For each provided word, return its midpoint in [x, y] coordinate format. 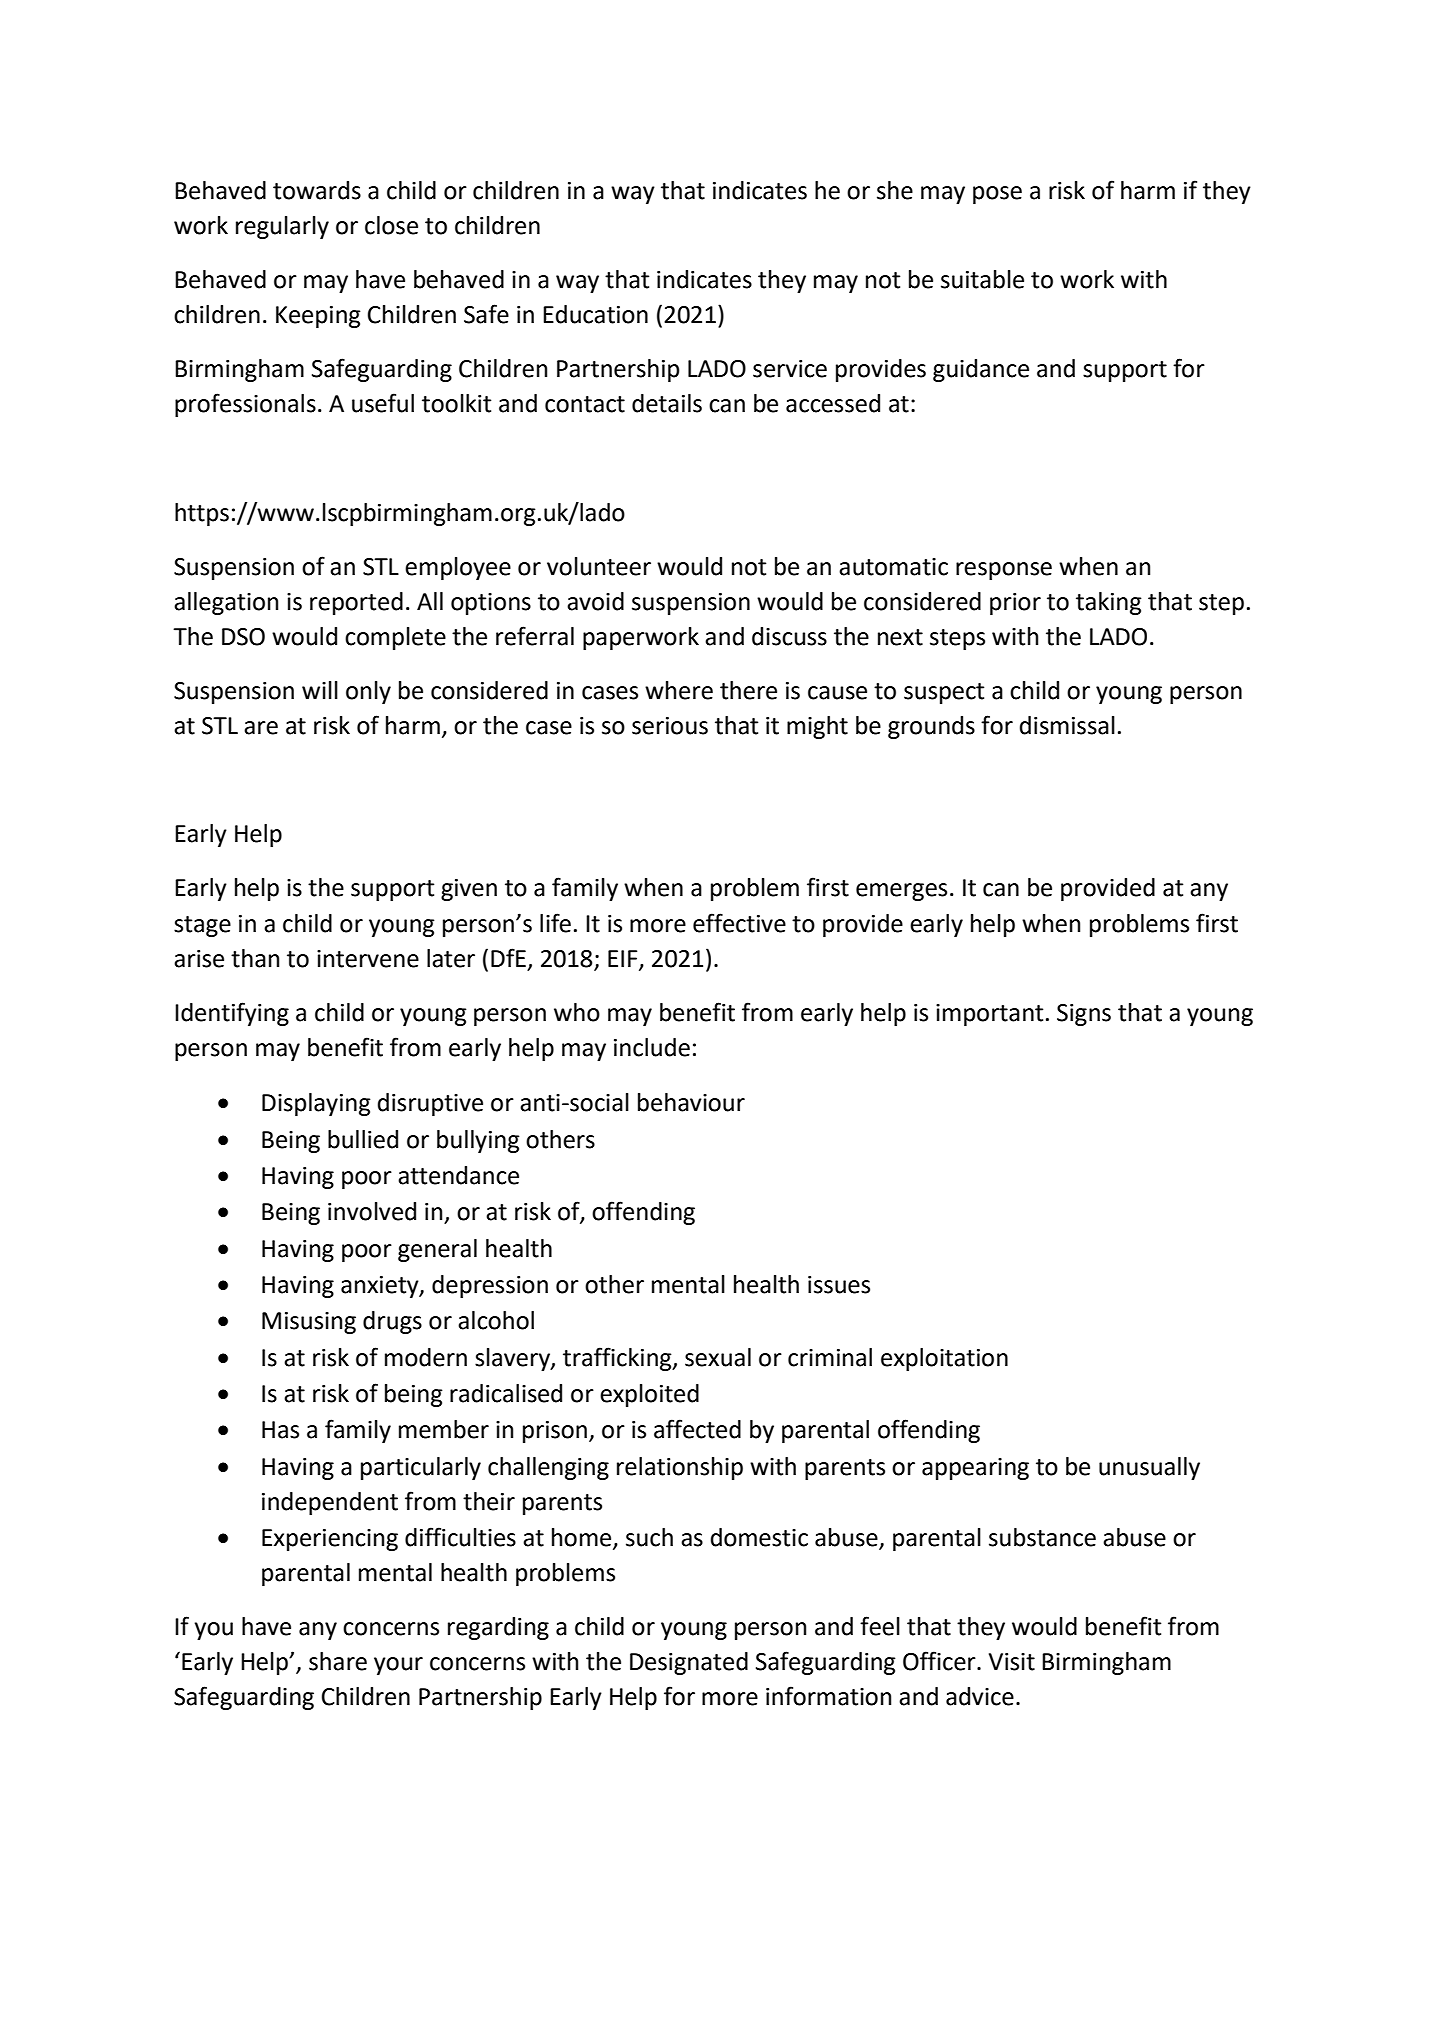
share [338, 1661]
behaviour [691, 1102]
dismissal [1067, 725]
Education [595, 314]
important [989, 1015]
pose [997, 195]
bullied [363, 1139]
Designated [689, 1663]
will [320, 690]
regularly [282, 227]
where [679, 690]
